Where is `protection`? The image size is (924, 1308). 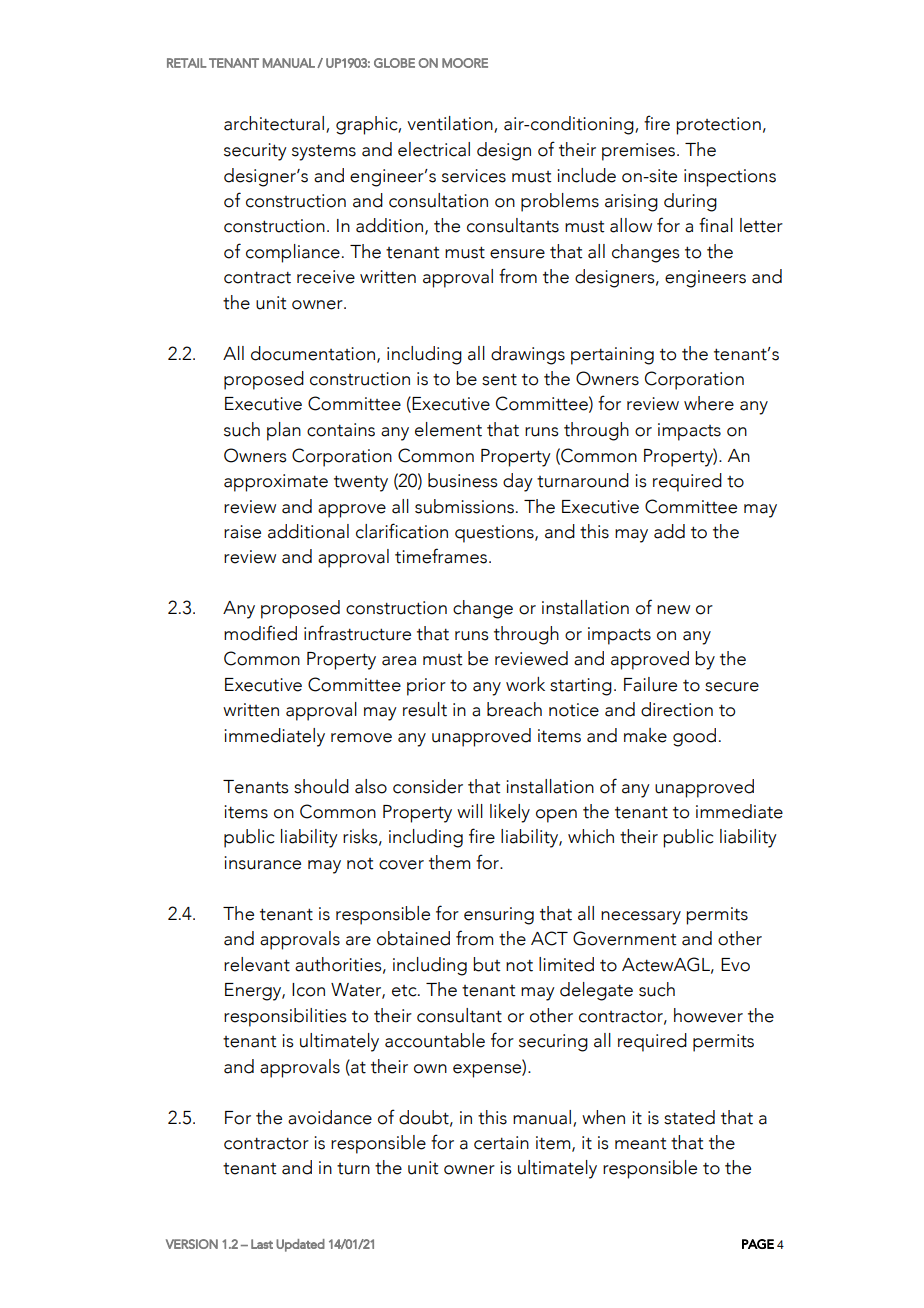 protection is located at coordinates (718, 126).
